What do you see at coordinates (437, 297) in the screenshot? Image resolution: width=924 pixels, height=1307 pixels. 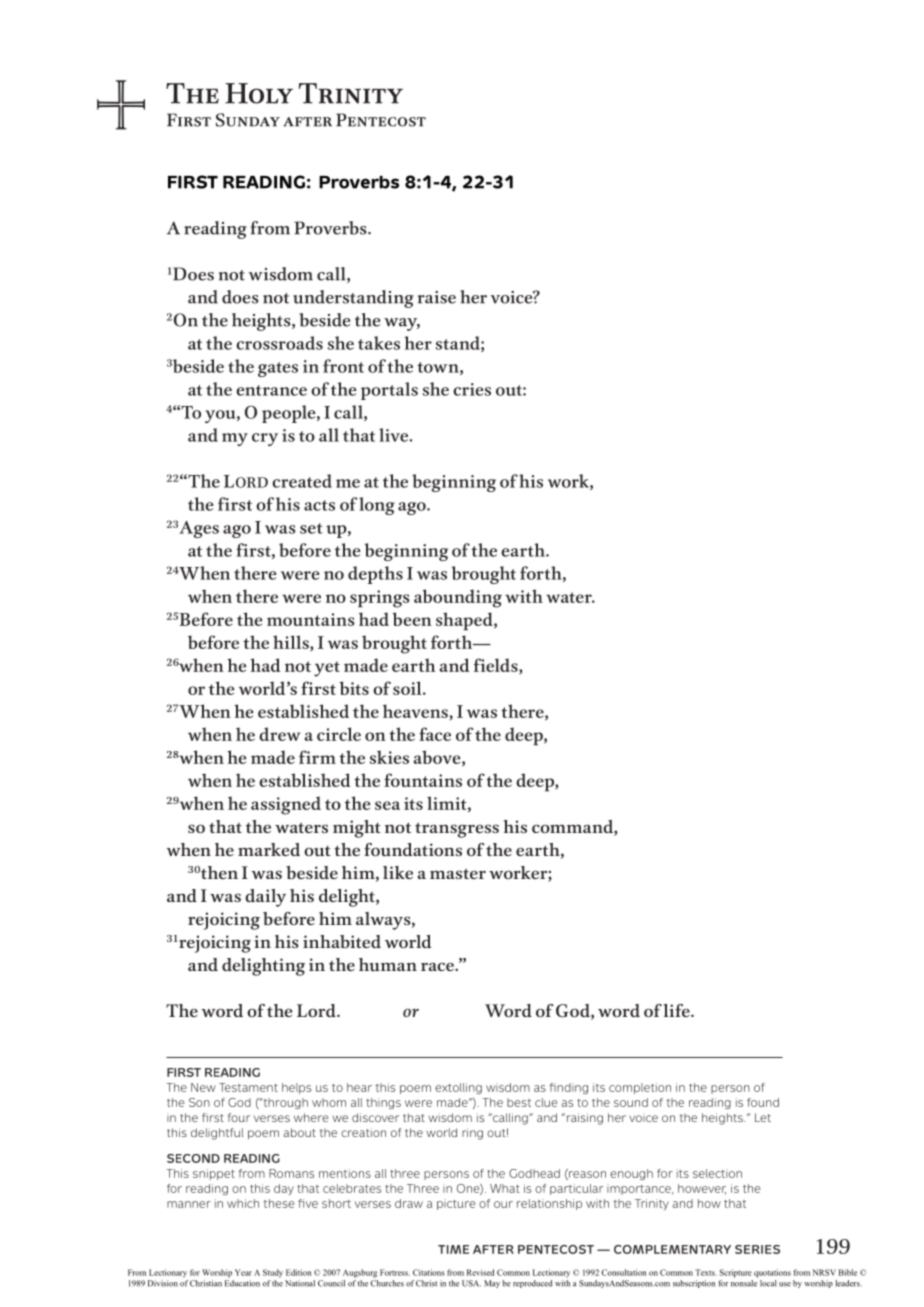 I see `raise` at bounding box center [437, 297].
